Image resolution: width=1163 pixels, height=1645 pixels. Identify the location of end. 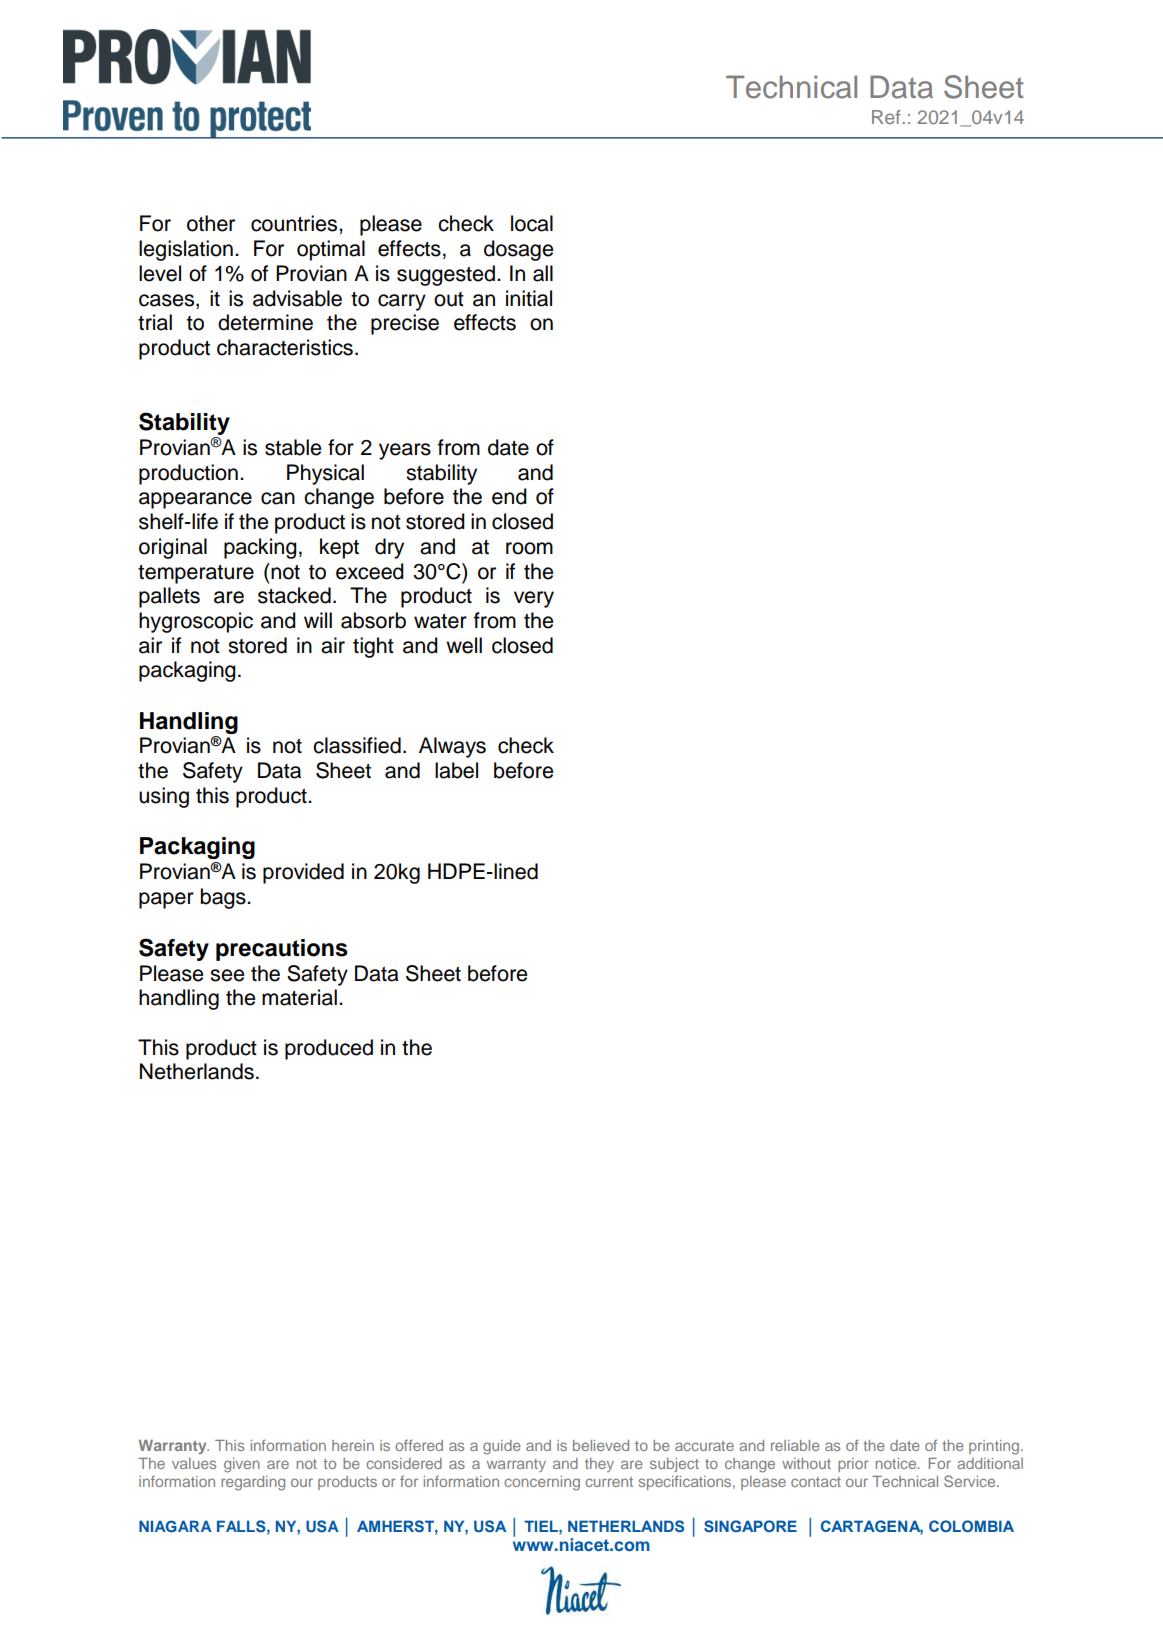
(509, 496).
